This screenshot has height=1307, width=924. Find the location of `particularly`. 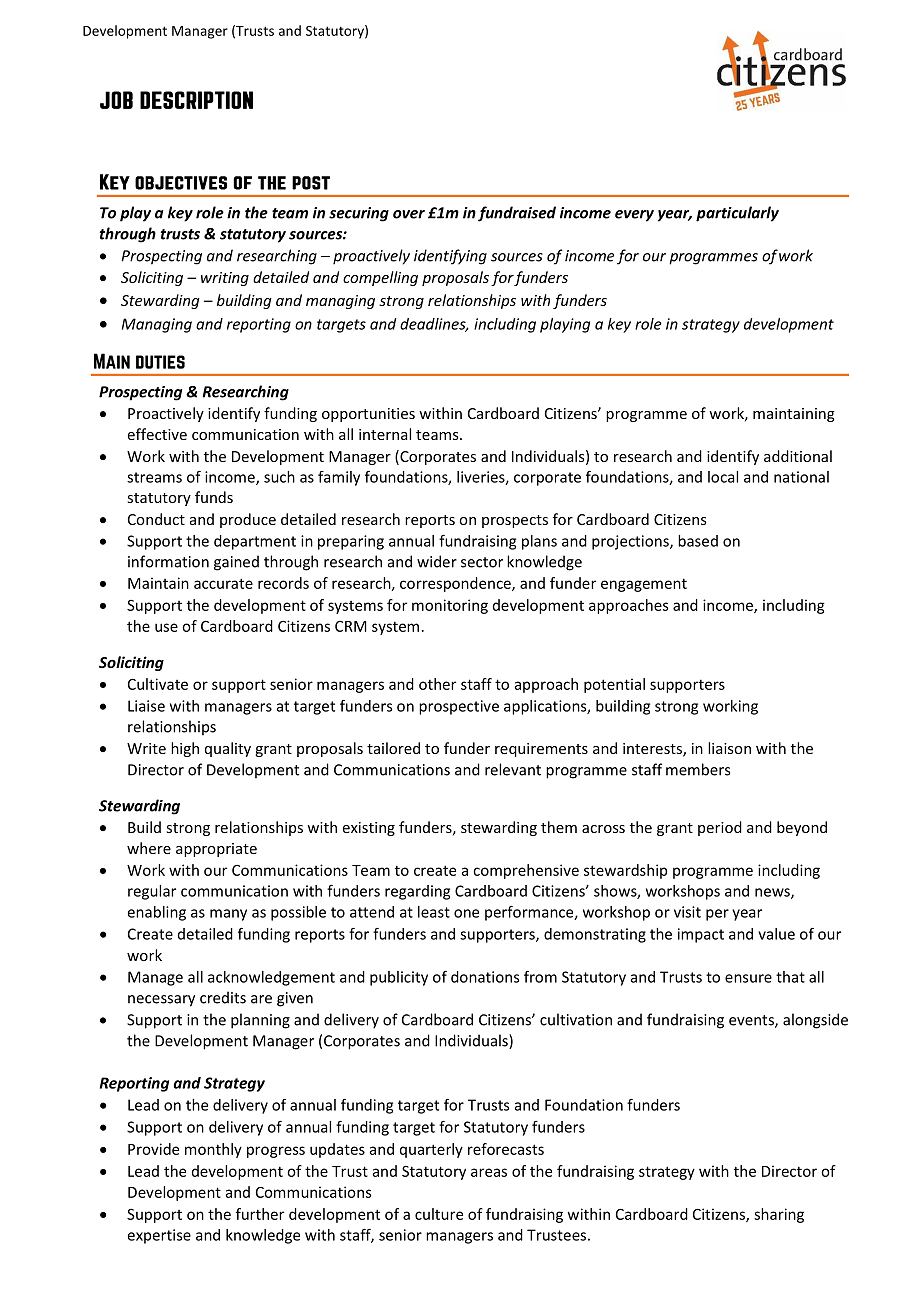

particularly is located at coordinates (737, 214).
